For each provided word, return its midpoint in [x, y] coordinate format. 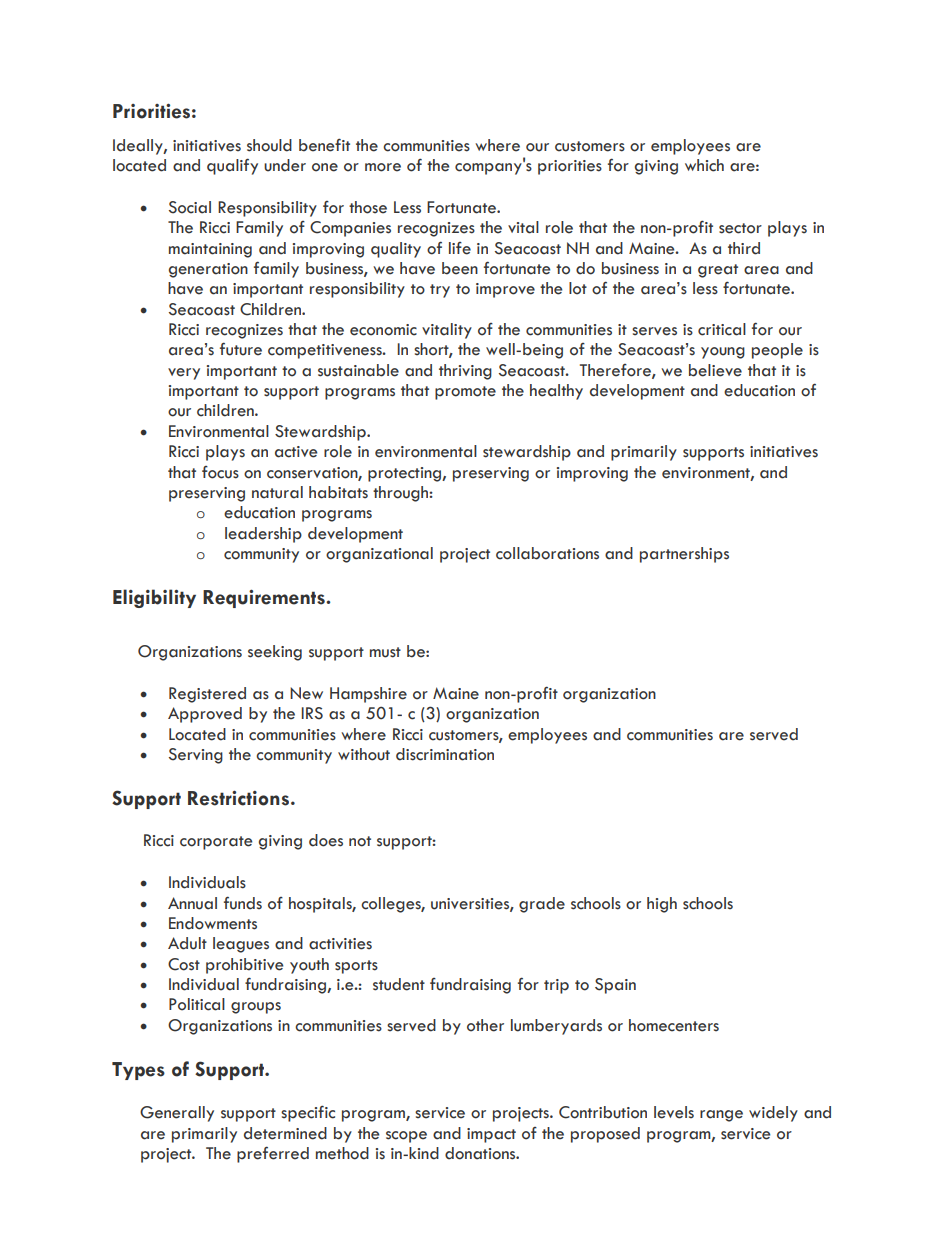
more [383, 167]
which [704, 165]
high [662, 905]
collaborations [547, 553]
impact [491, 1135]
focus [220, 472]
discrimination [445, 754]
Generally [177, 1114]
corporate [216, 843]
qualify [232, 166]
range [721, 1116]
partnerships [684, 555]
